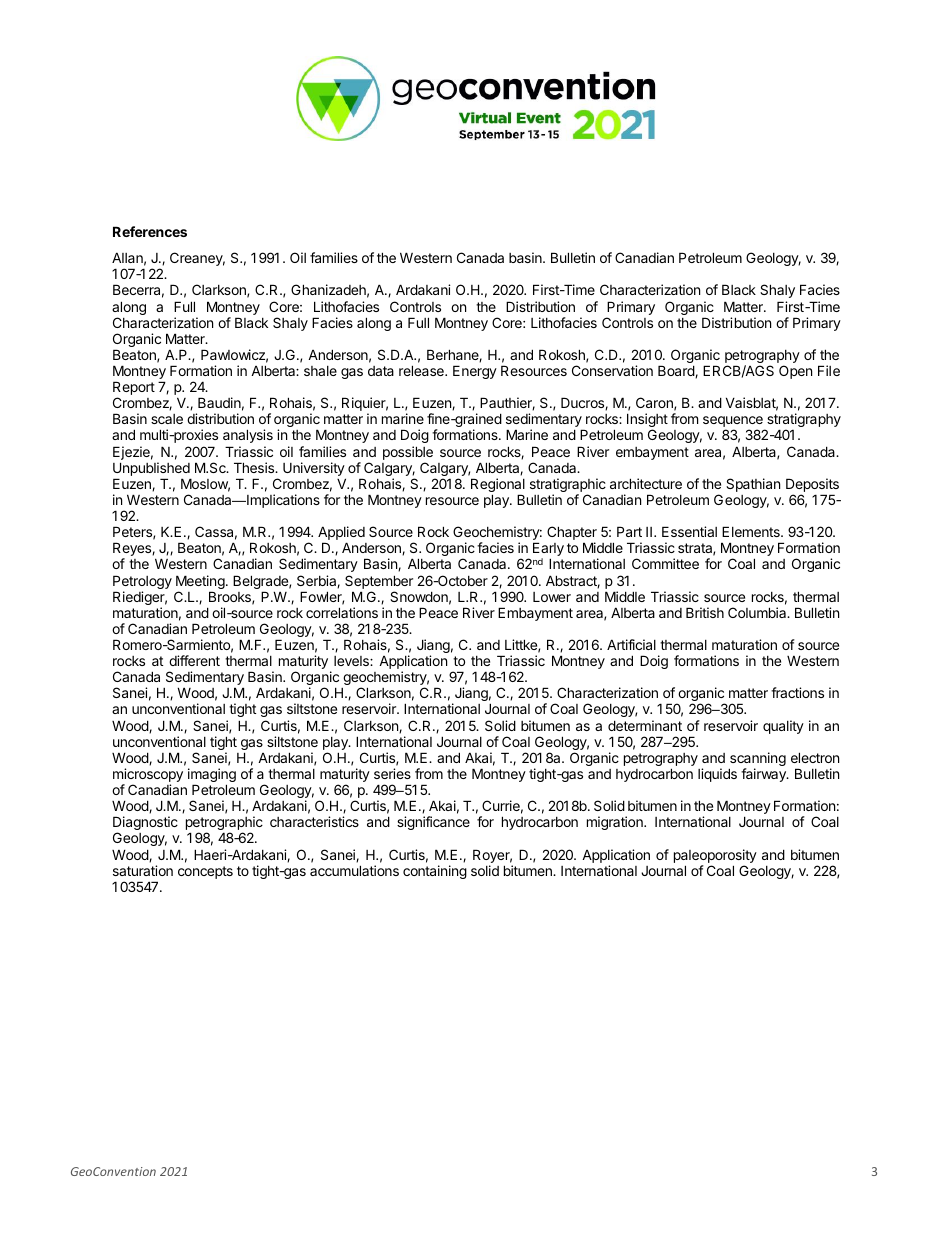 Image resolution: width=952 pixels, height=1233 pixels. Describe the element at coordinates (422, 370) in the screenshot. I see `release` at that location.
